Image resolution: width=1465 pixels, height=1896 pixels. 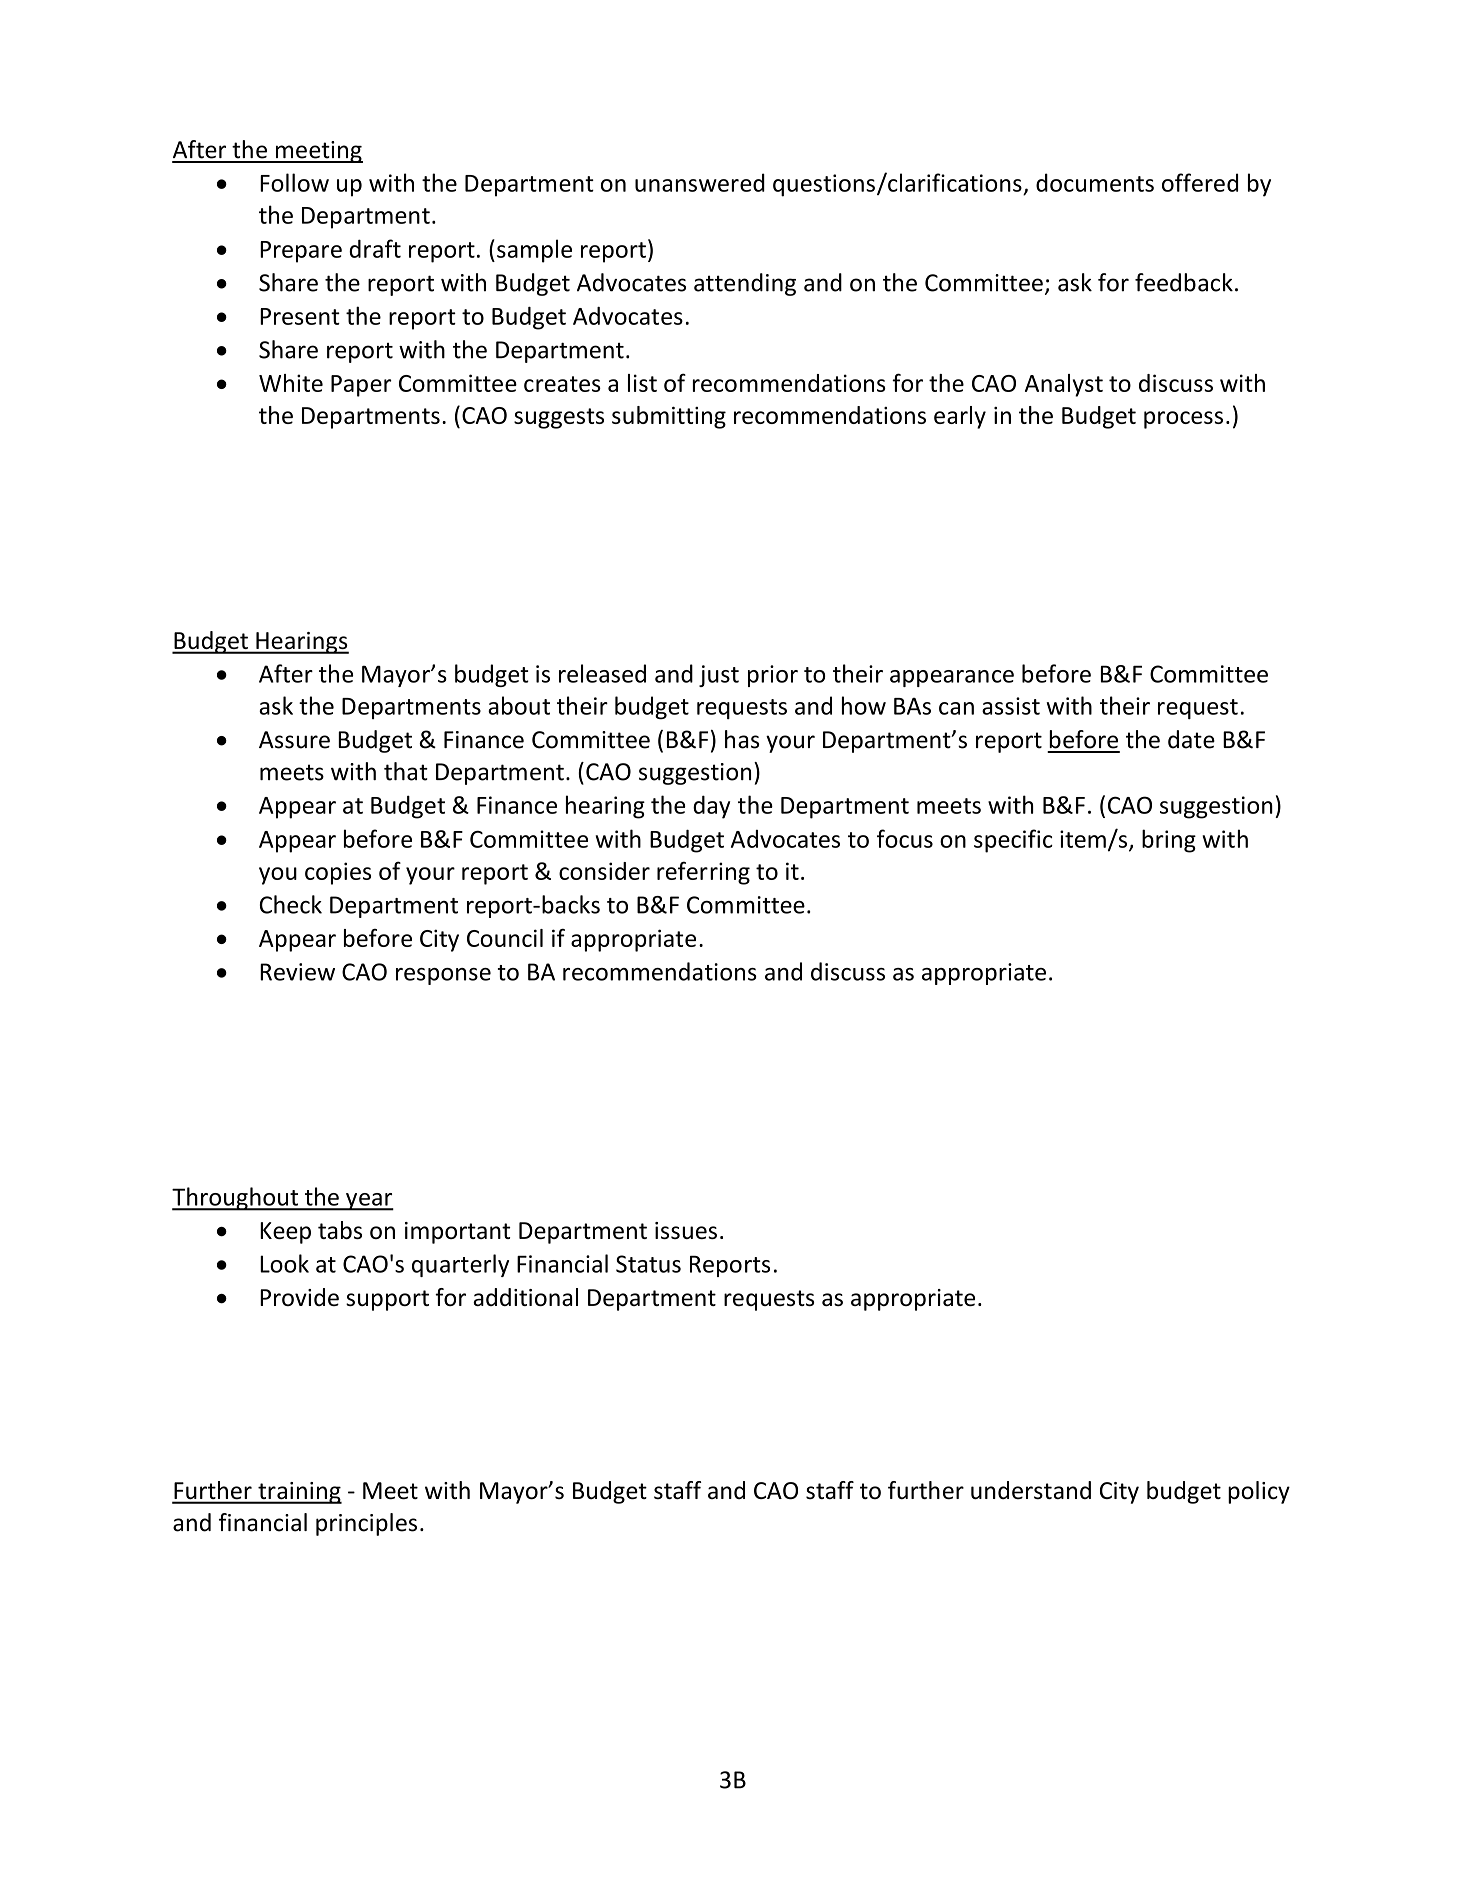 What do you see at coordinates (294, 740) in the screenshot?
I see `Assure` at bounding box center [294, 740].
